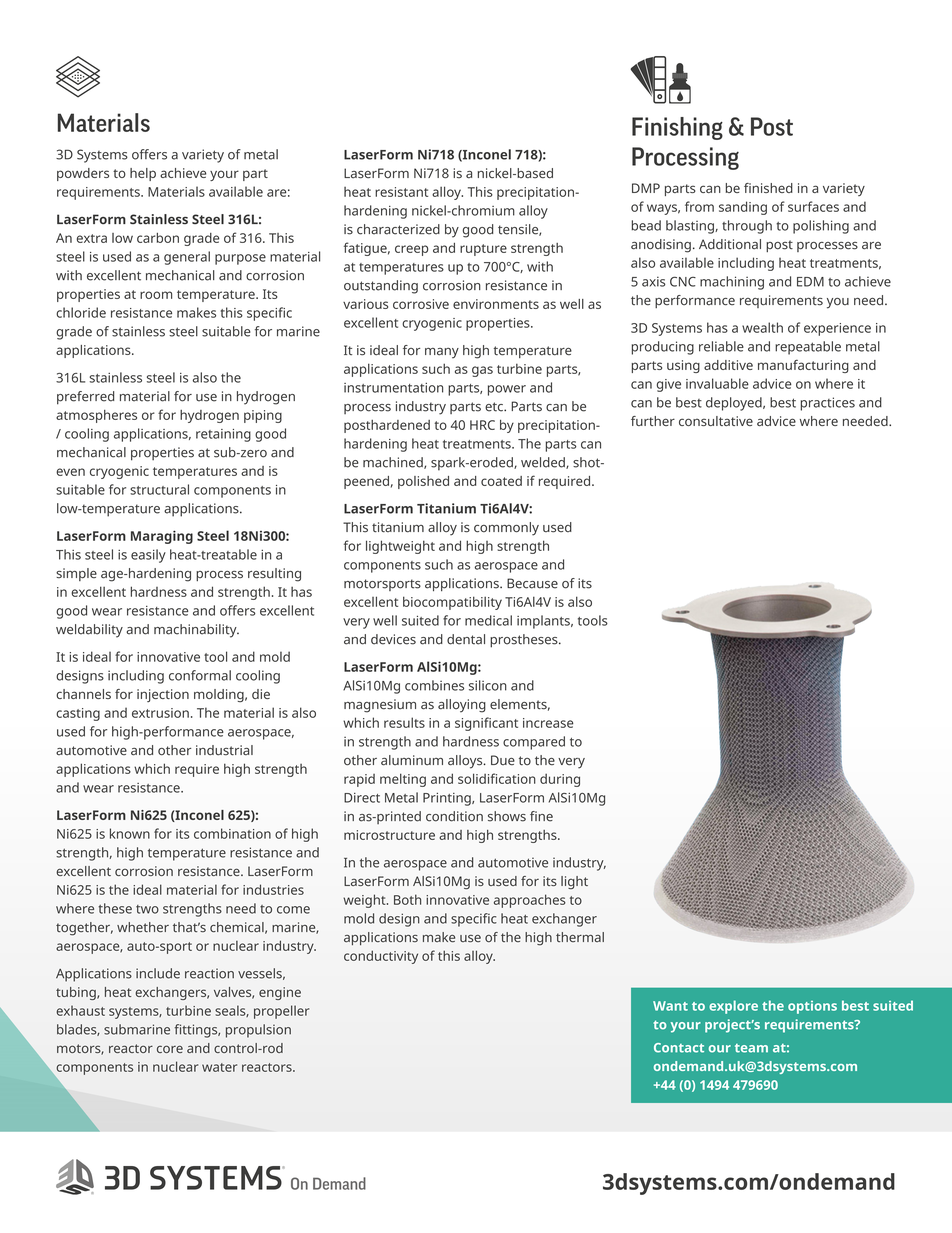 The width and height of the document is (952, 1233). I want to click on additive, so click(728, 365).
